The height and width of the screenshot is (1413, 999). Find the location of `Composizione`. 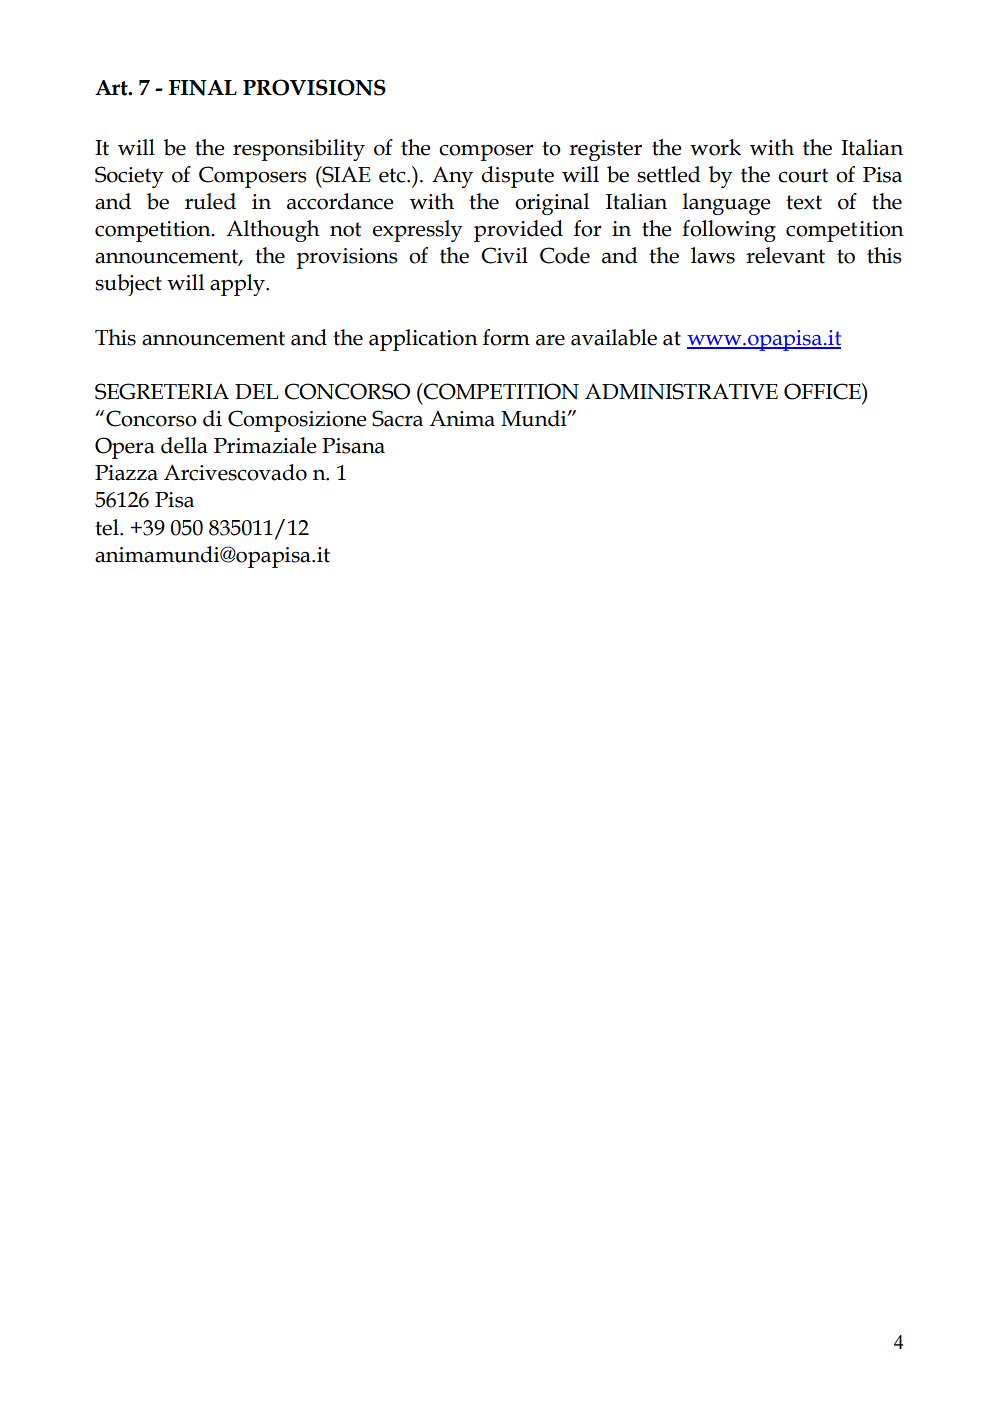

Composizione is located at coordinates (297, 421).
